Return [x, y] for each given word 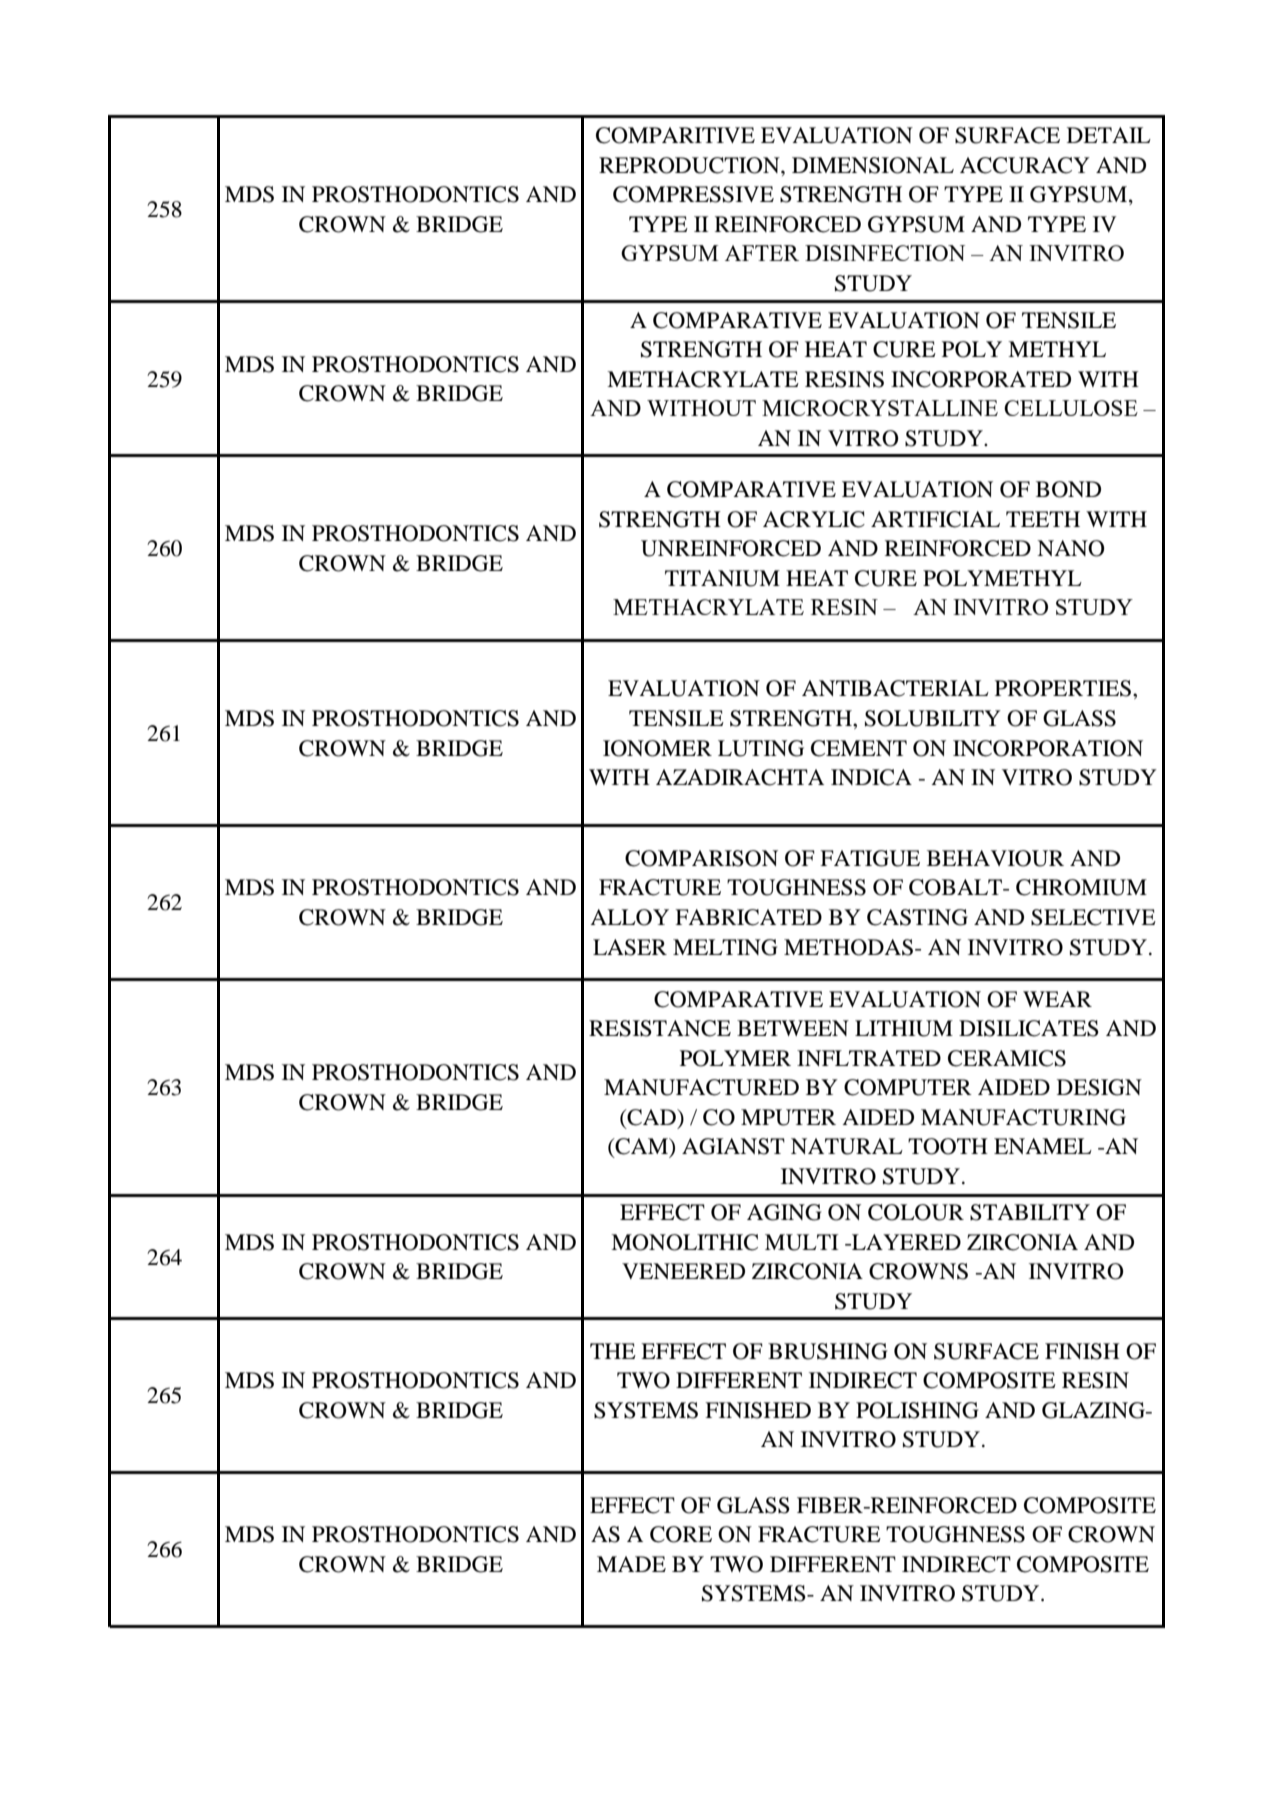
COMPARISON [701, 858]
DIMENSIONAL [873, 165]
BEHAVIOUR [995, 858]
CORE [681, 1534]
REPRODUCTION [690, 165]
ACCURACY [1025, 165]
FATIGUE [870, 858]
